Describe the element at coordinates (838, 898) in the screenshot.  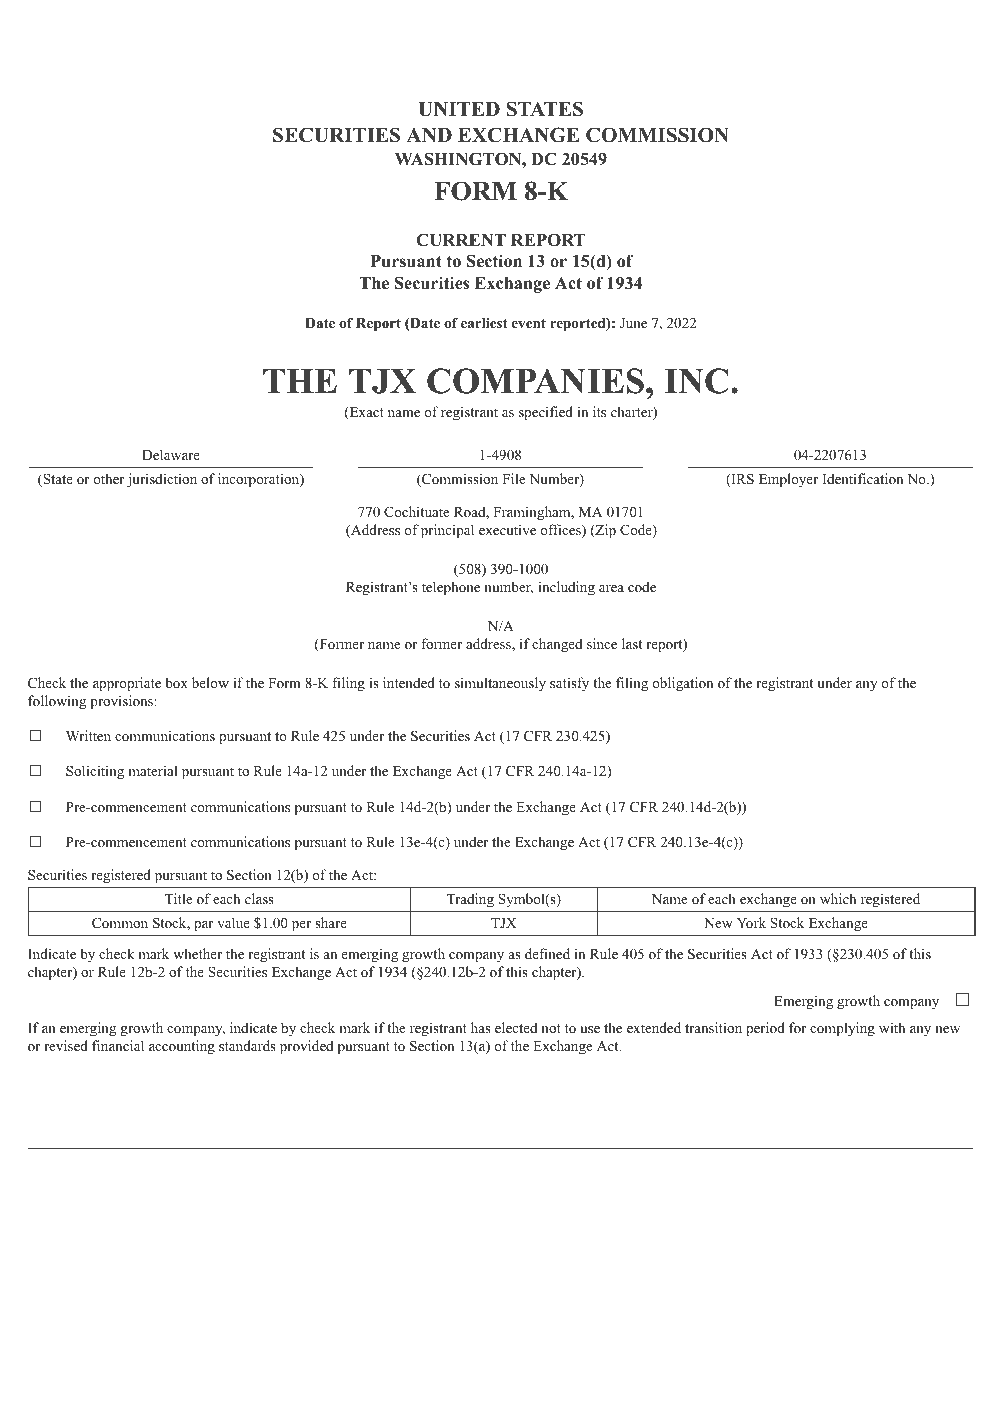
I see `which` at that location.
